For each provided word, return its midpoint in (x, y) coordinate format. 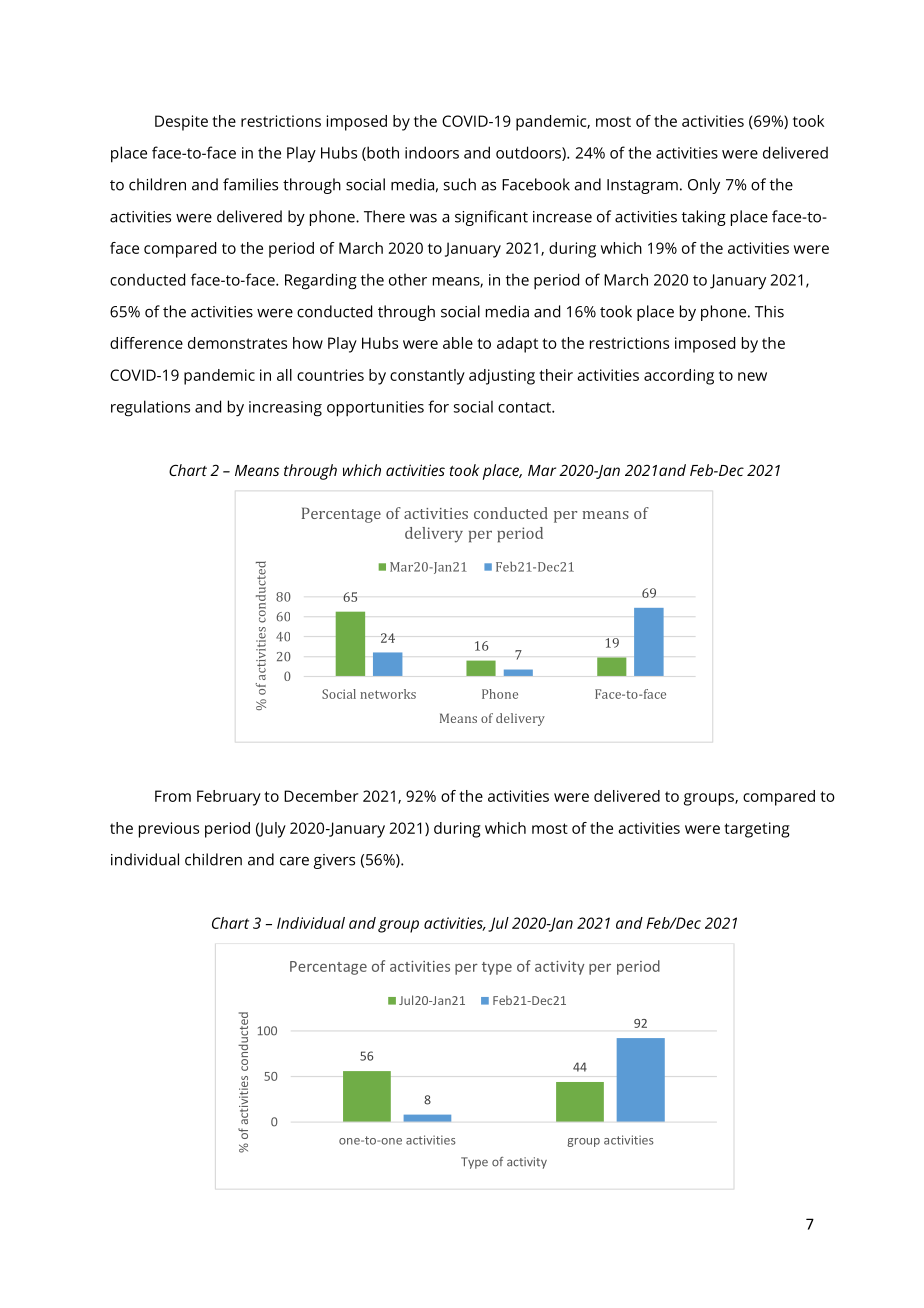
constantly (427, 377)
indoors (432, 152)
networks (388, 694)
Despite (181, 123)
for (438, 406)
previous (169, 830)
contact (525, 407)
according (679, 377)
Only (704, 186)
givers (334, 861)
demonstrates (237, 343)
